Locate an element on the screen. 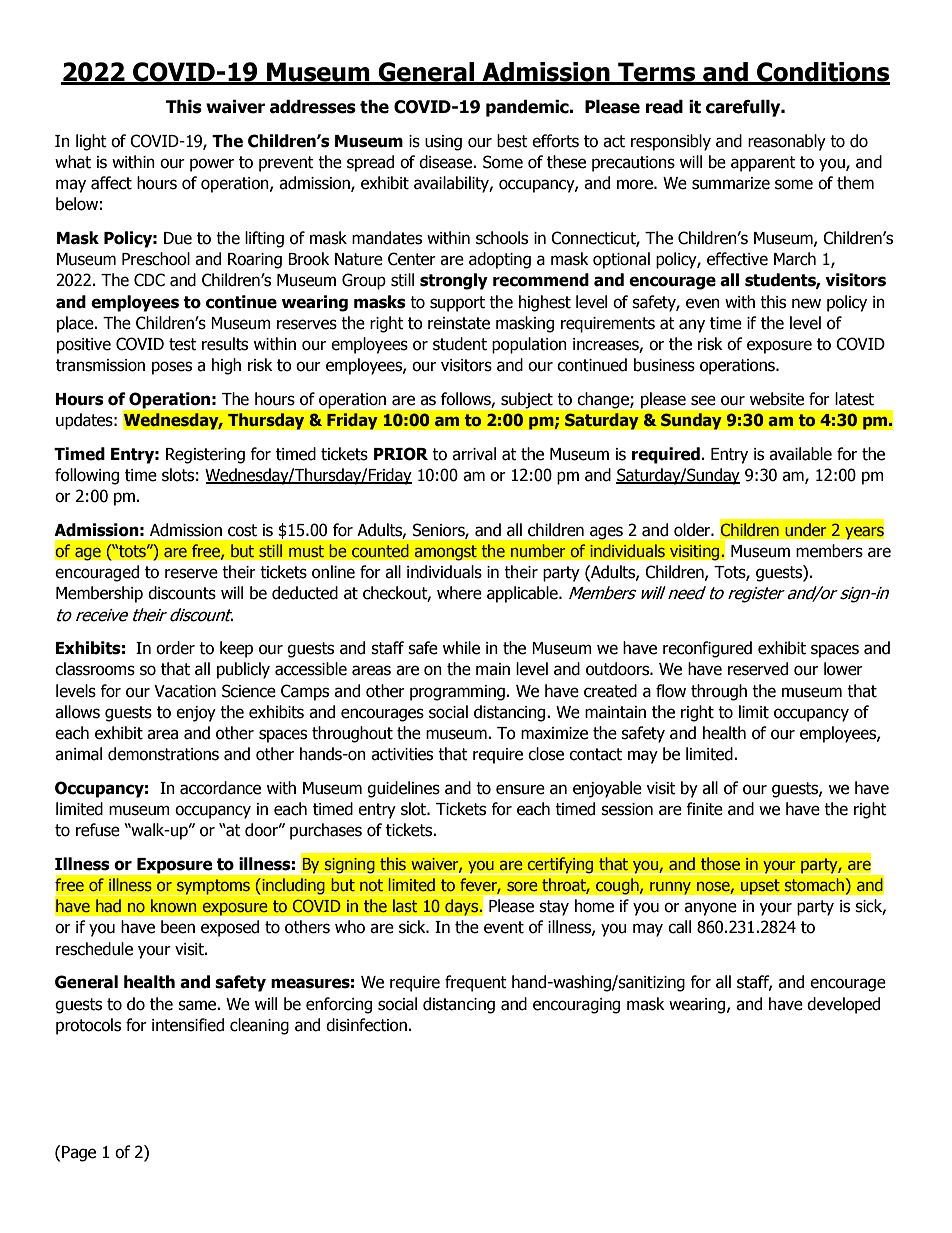 Image resolution: width=952 pixels, height=1233 pixels. following is located at coordinates (87, 476).
